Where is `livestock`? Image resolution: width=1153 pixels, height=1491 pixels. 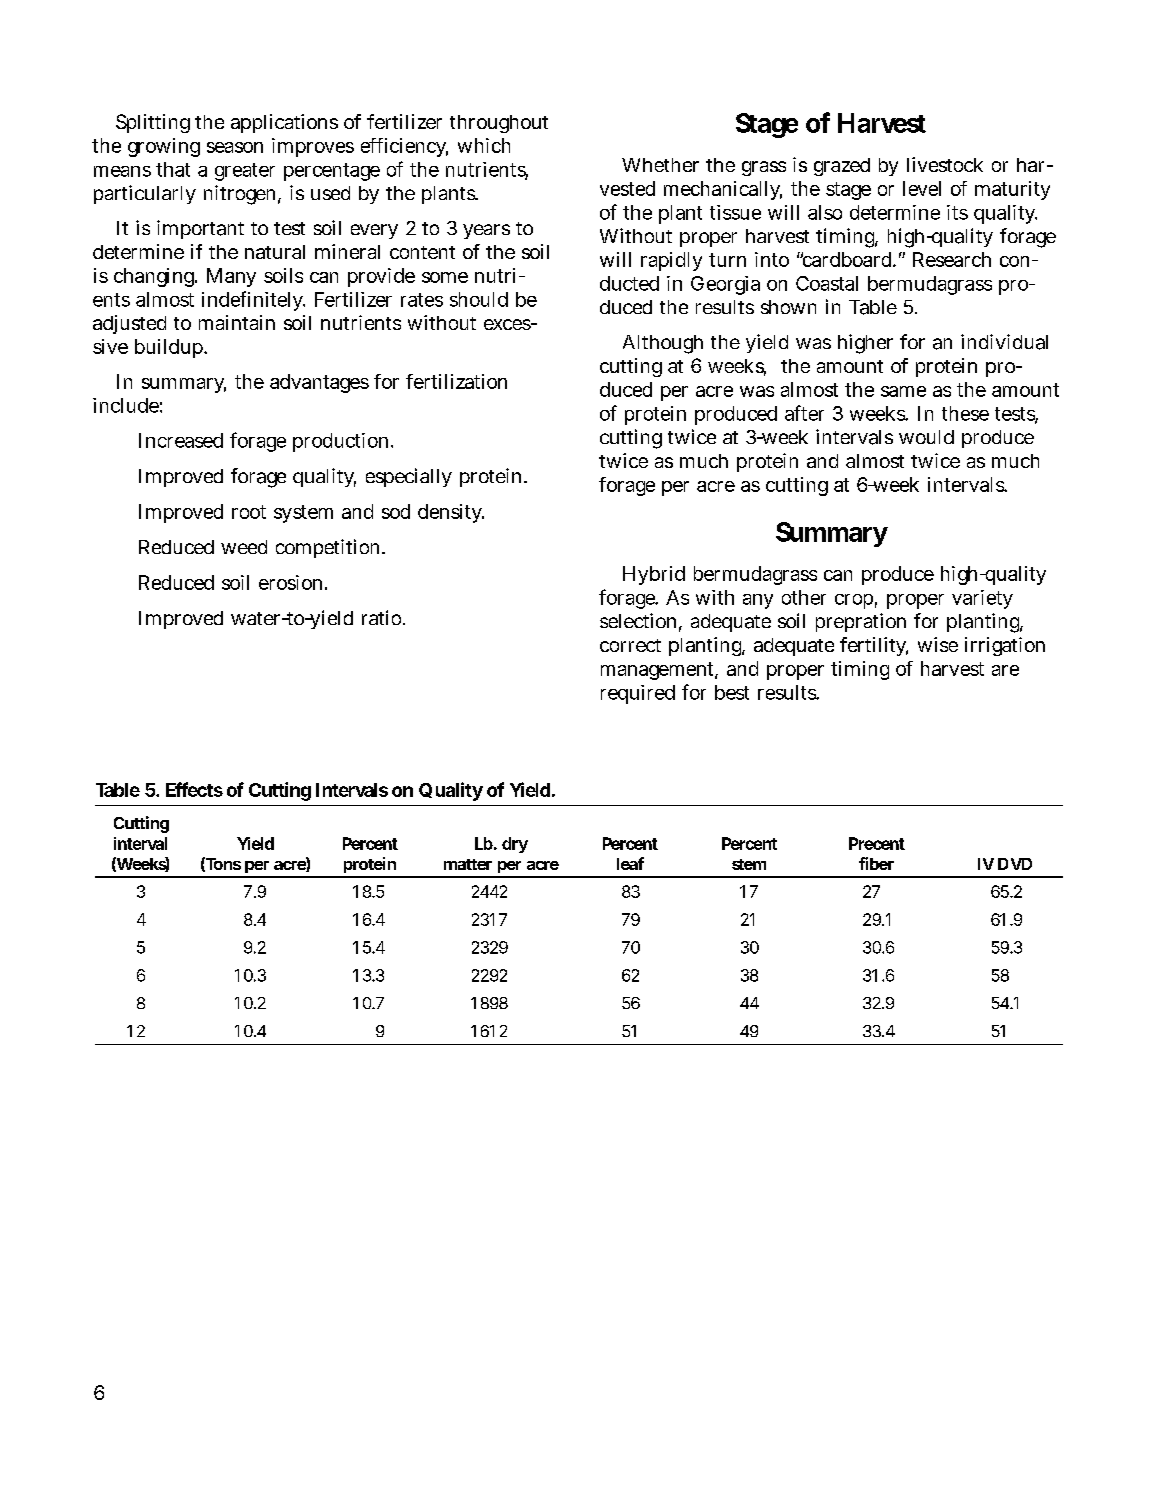 livestock is located at coordinates (945, 164).
